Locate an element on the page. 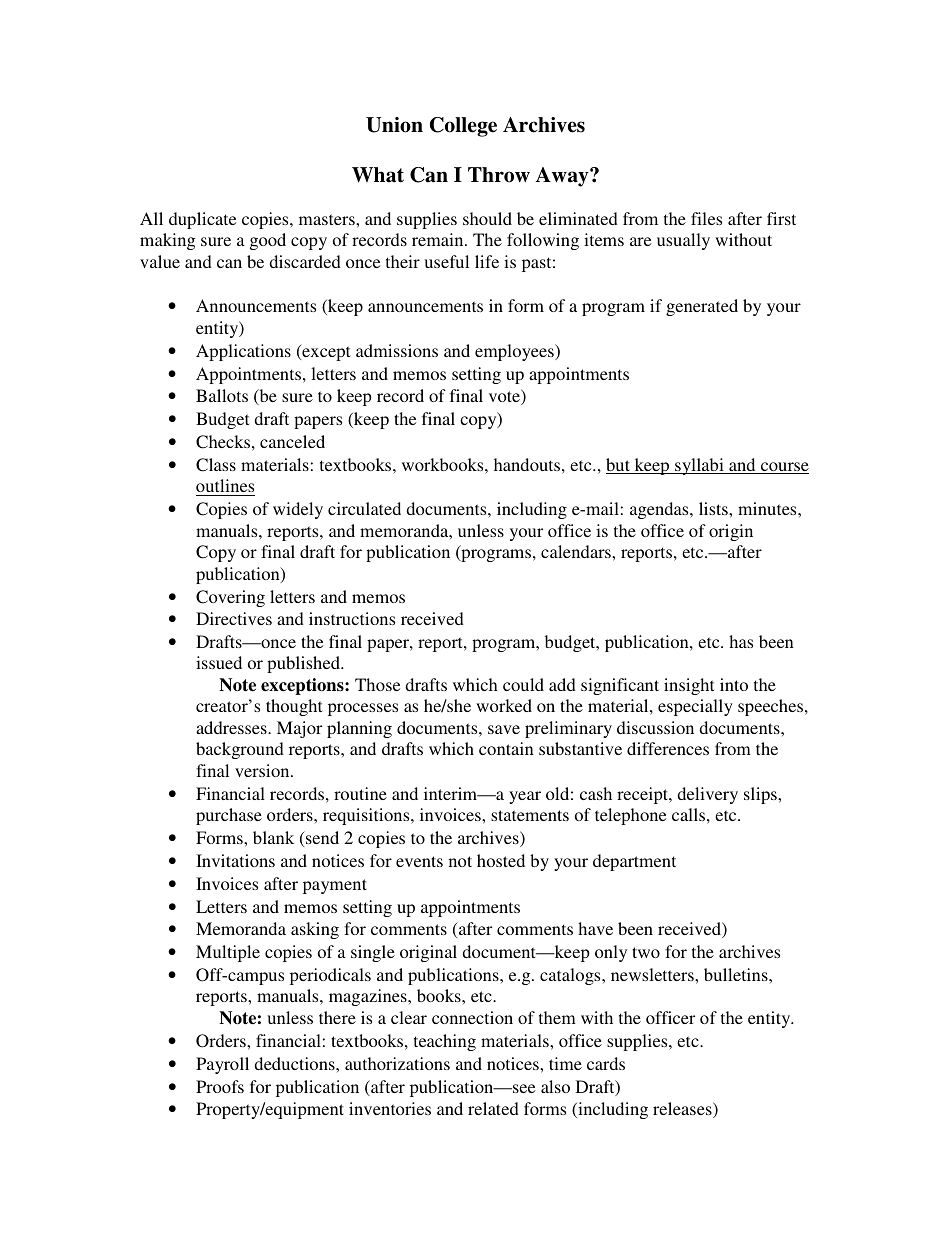 The image size is (952, 1233). Directives is located at coordinates (234, 618).
